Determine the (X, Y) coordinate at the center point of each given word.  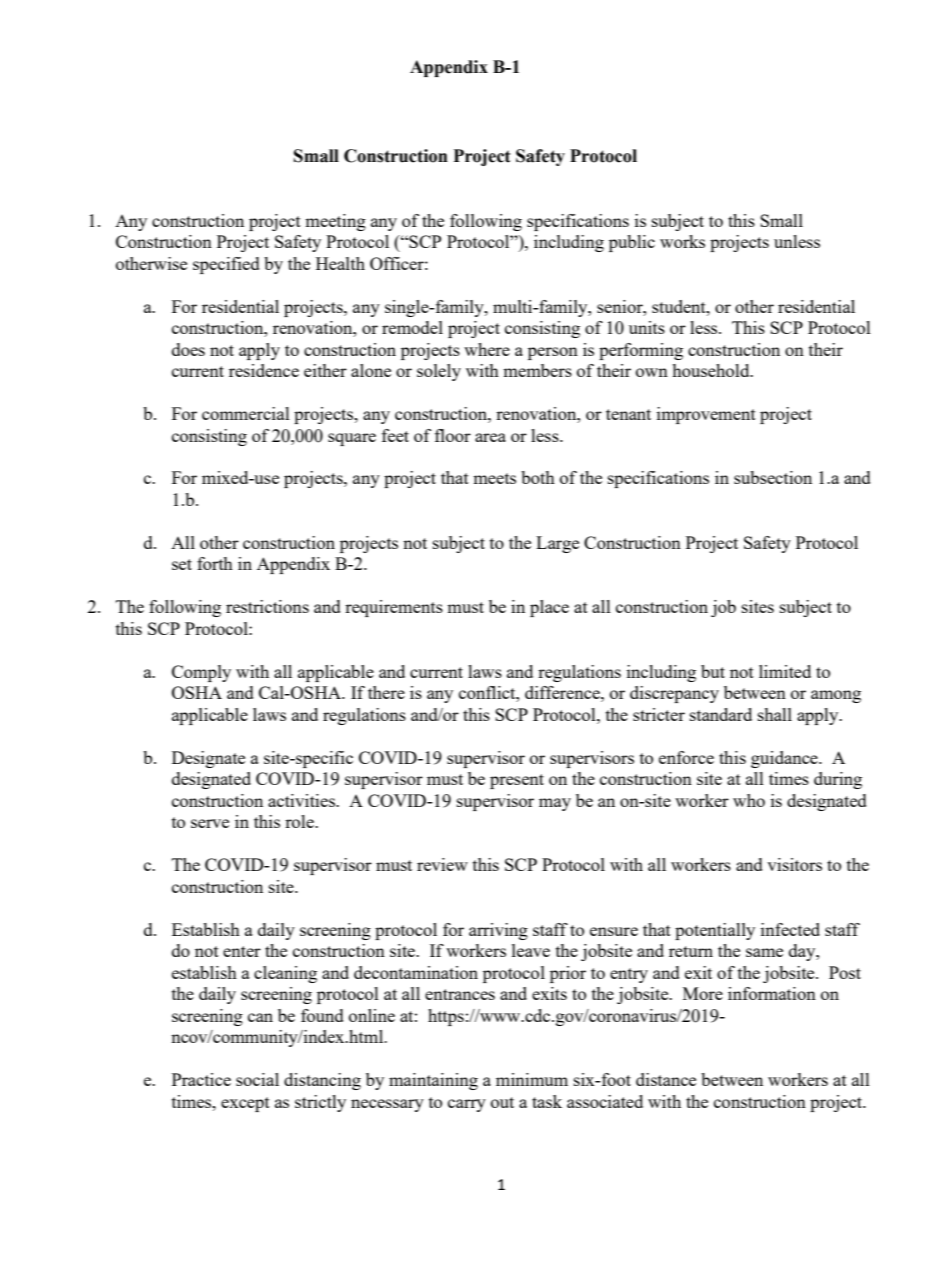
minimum (532, 1079)
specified (226, 265)
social (257, 1079)
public (632, 243)
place (549, 608)
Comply (201, 673)
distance (666, 1079)
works (682, 241)
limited (785, 671)
